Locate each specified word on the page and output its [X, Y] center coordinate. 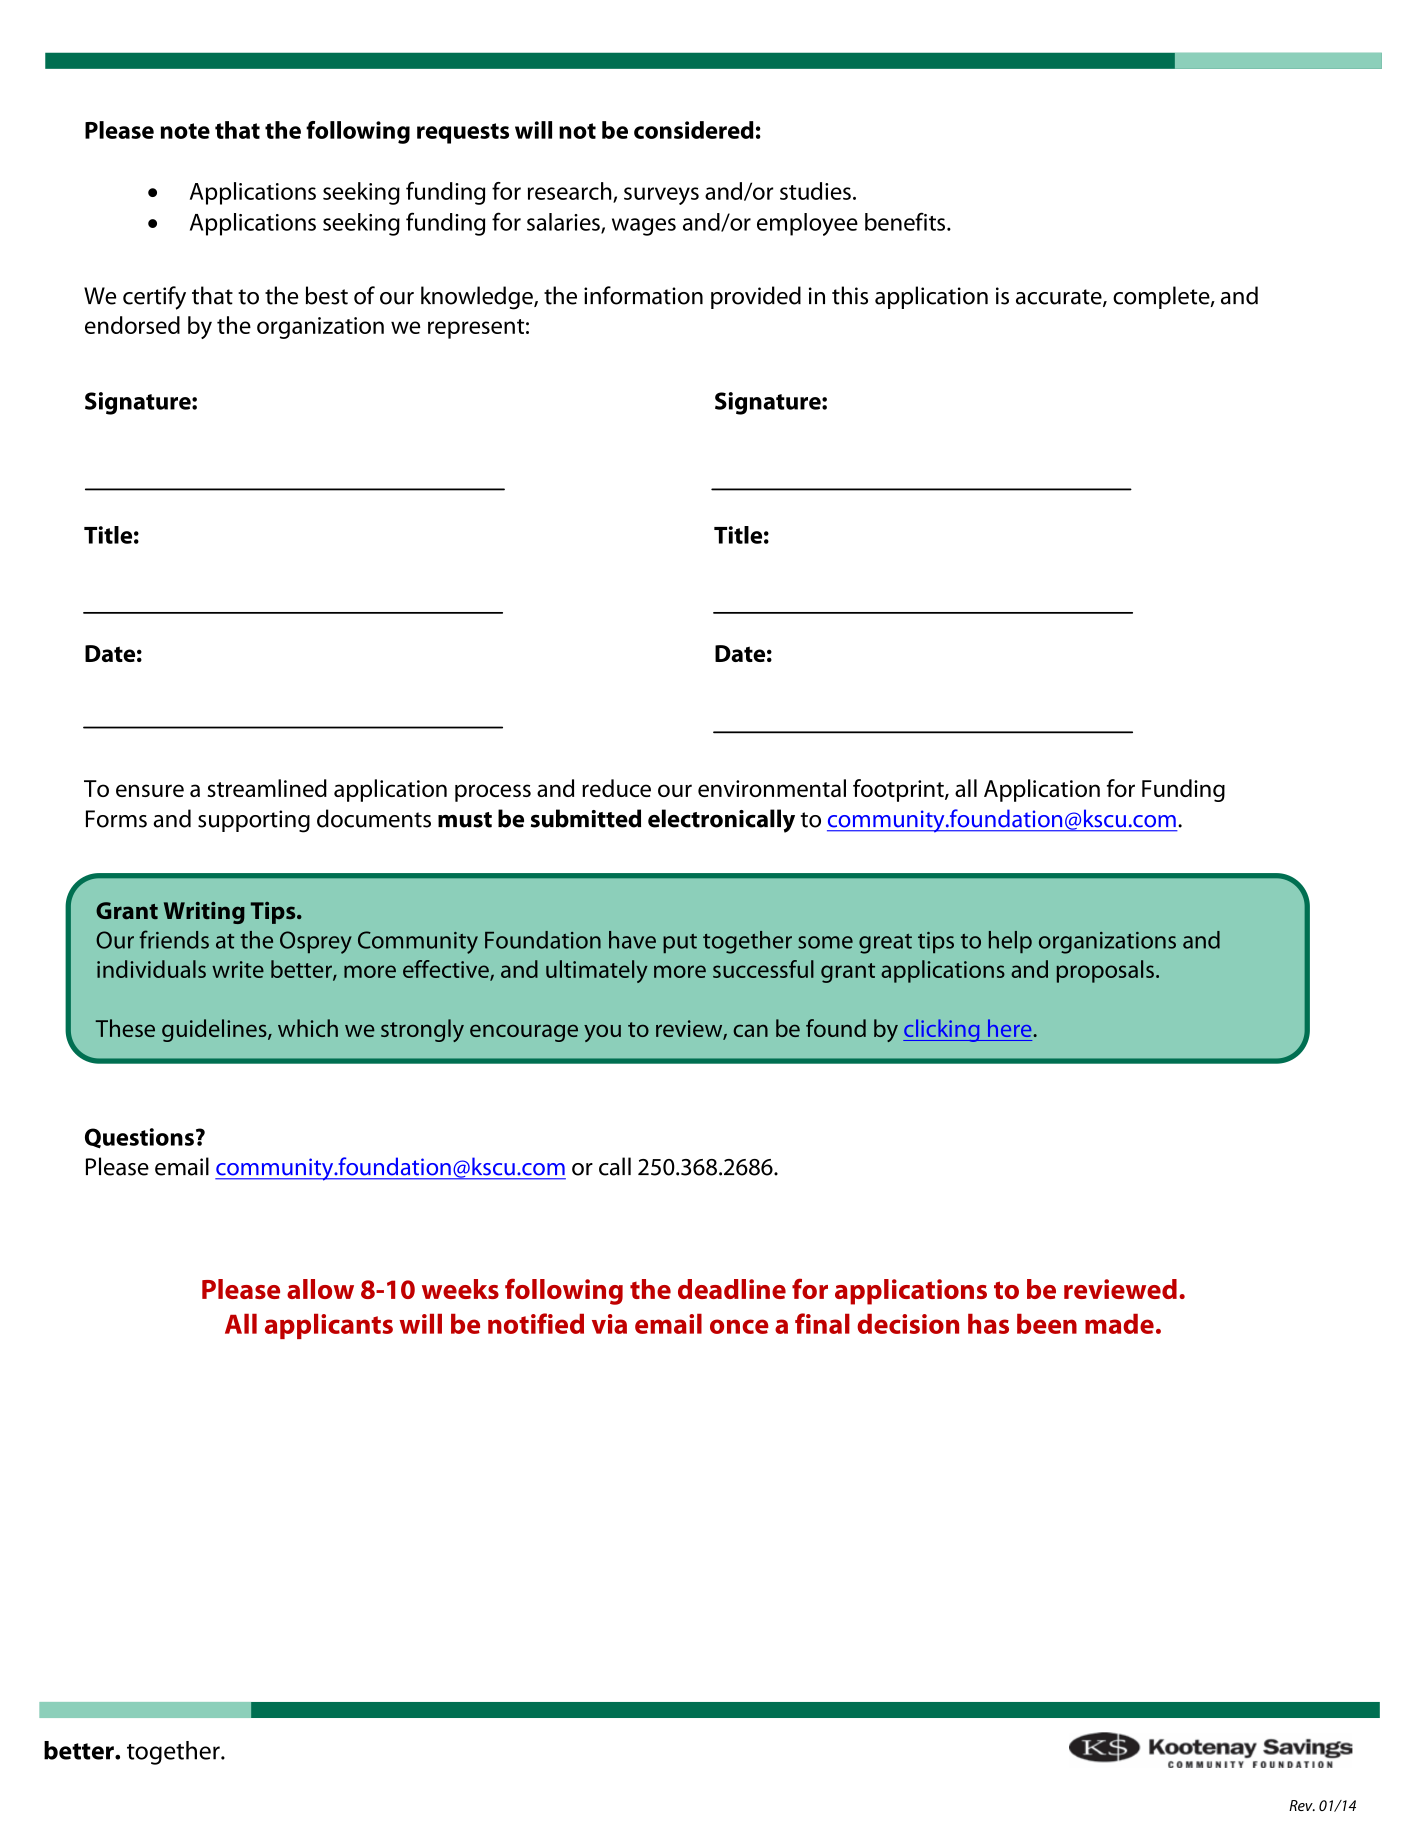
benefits [906, 221]
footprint [899, 790]
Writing [204, 913]
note [185, 131]
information [643, 295]
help [1010, 942]
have [632, 940]
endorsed [132, 325]
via [609, 1324]
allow [320, 1289]
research [571, 192]
